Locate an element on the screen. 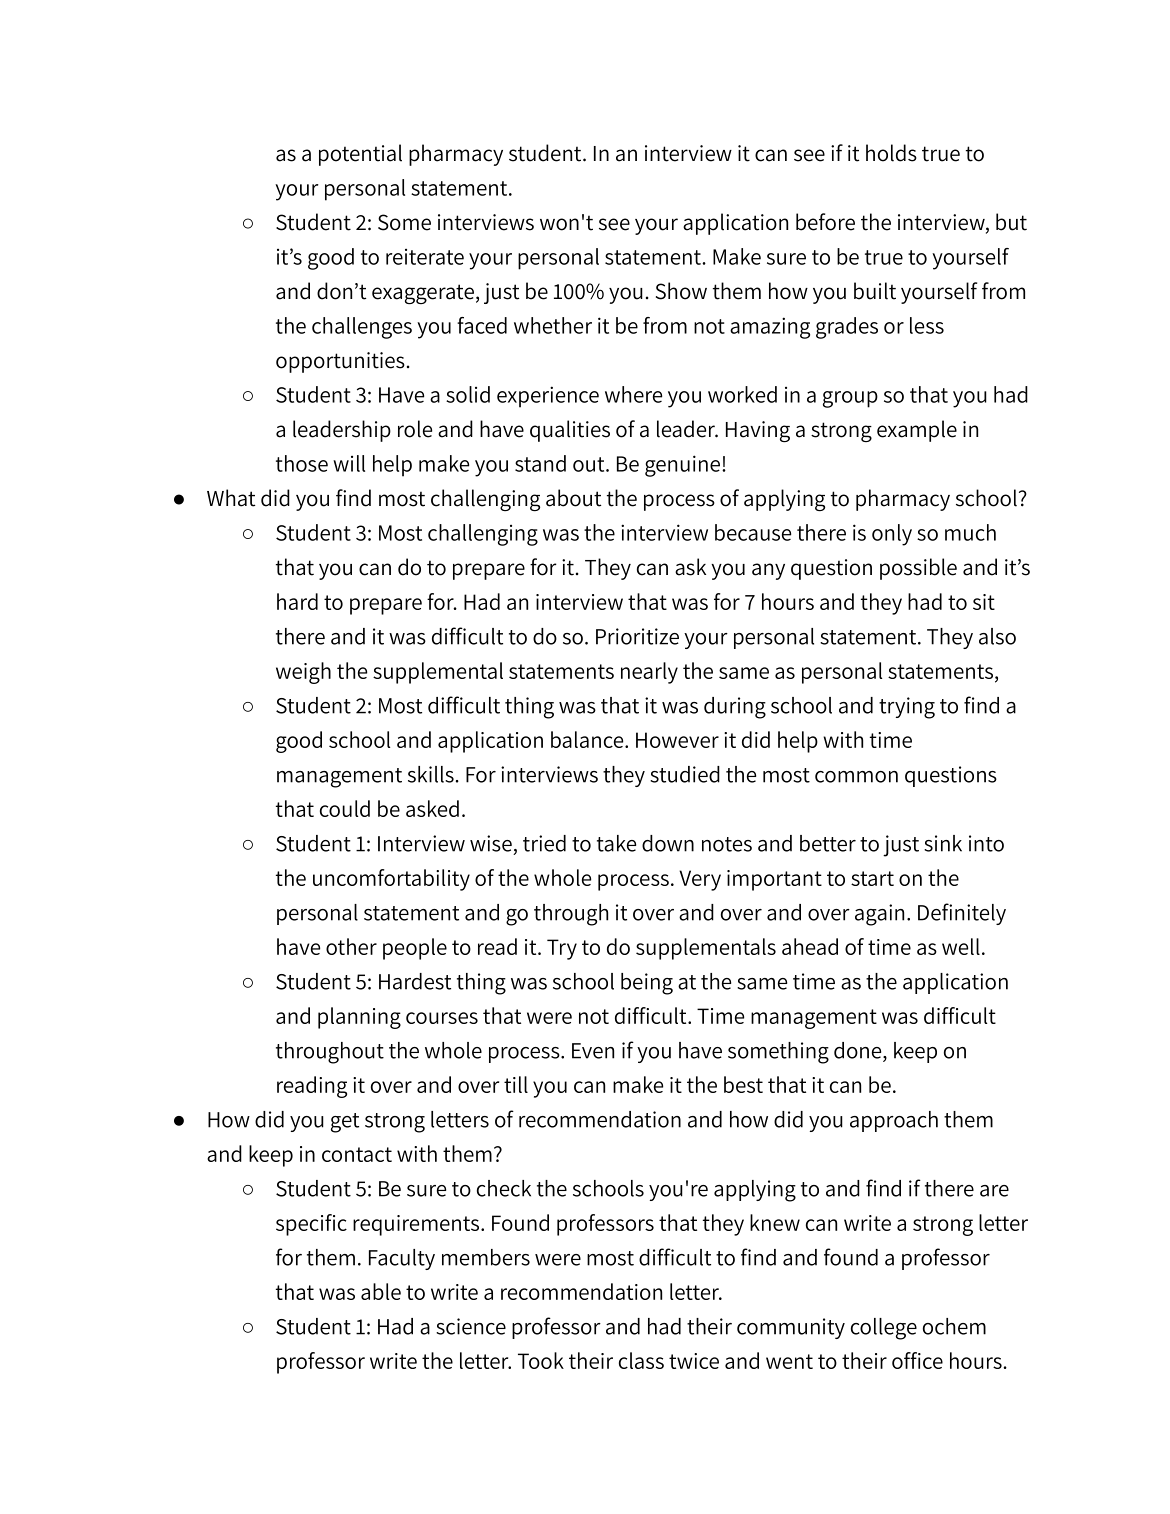 Image resolution: width=1170 pixels, height=1514 pixels. class is located at coordinates (641, 1360).
